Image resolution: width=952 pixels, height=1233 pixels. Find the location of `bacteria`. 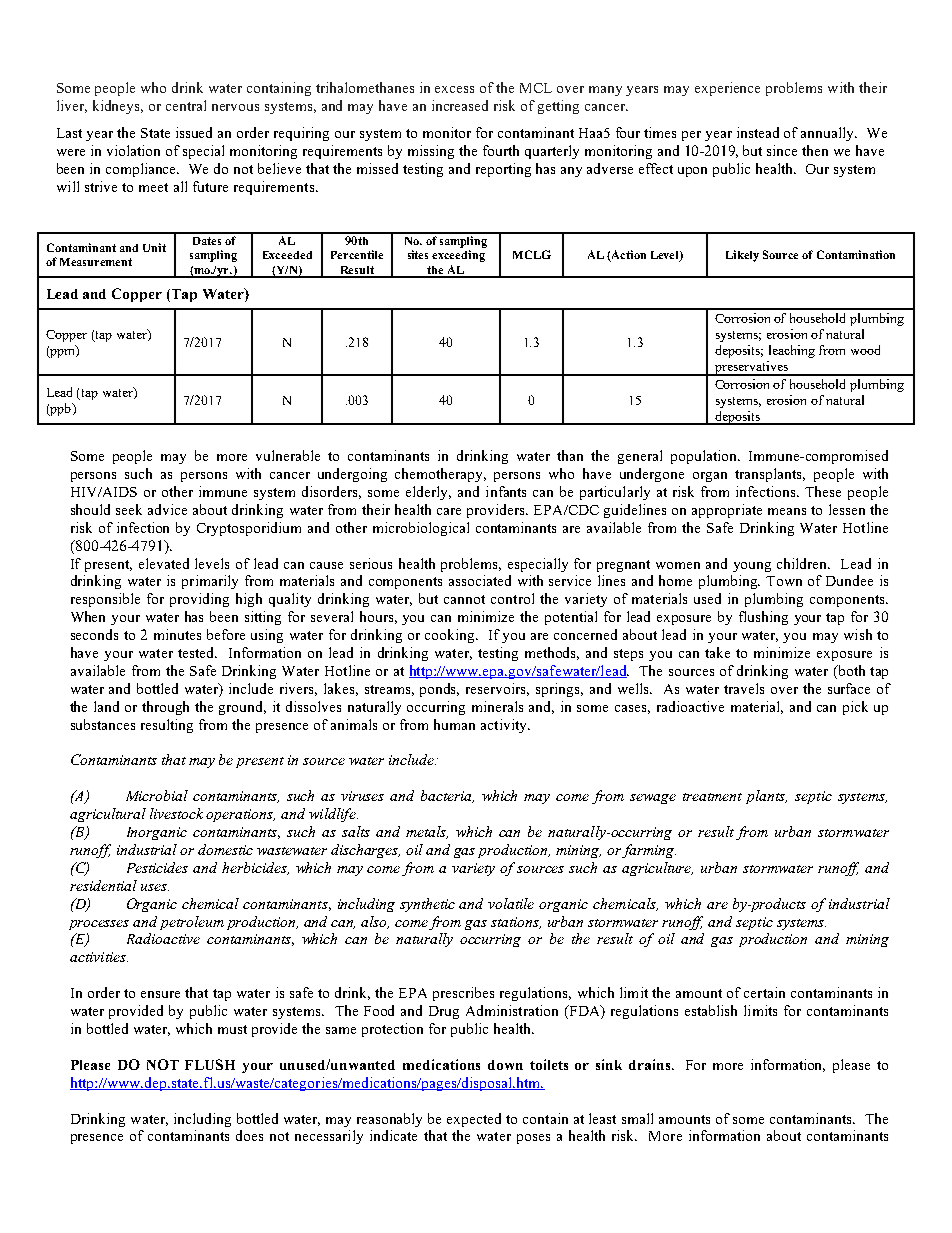

bacteria is located at coordinates (447, 796).
